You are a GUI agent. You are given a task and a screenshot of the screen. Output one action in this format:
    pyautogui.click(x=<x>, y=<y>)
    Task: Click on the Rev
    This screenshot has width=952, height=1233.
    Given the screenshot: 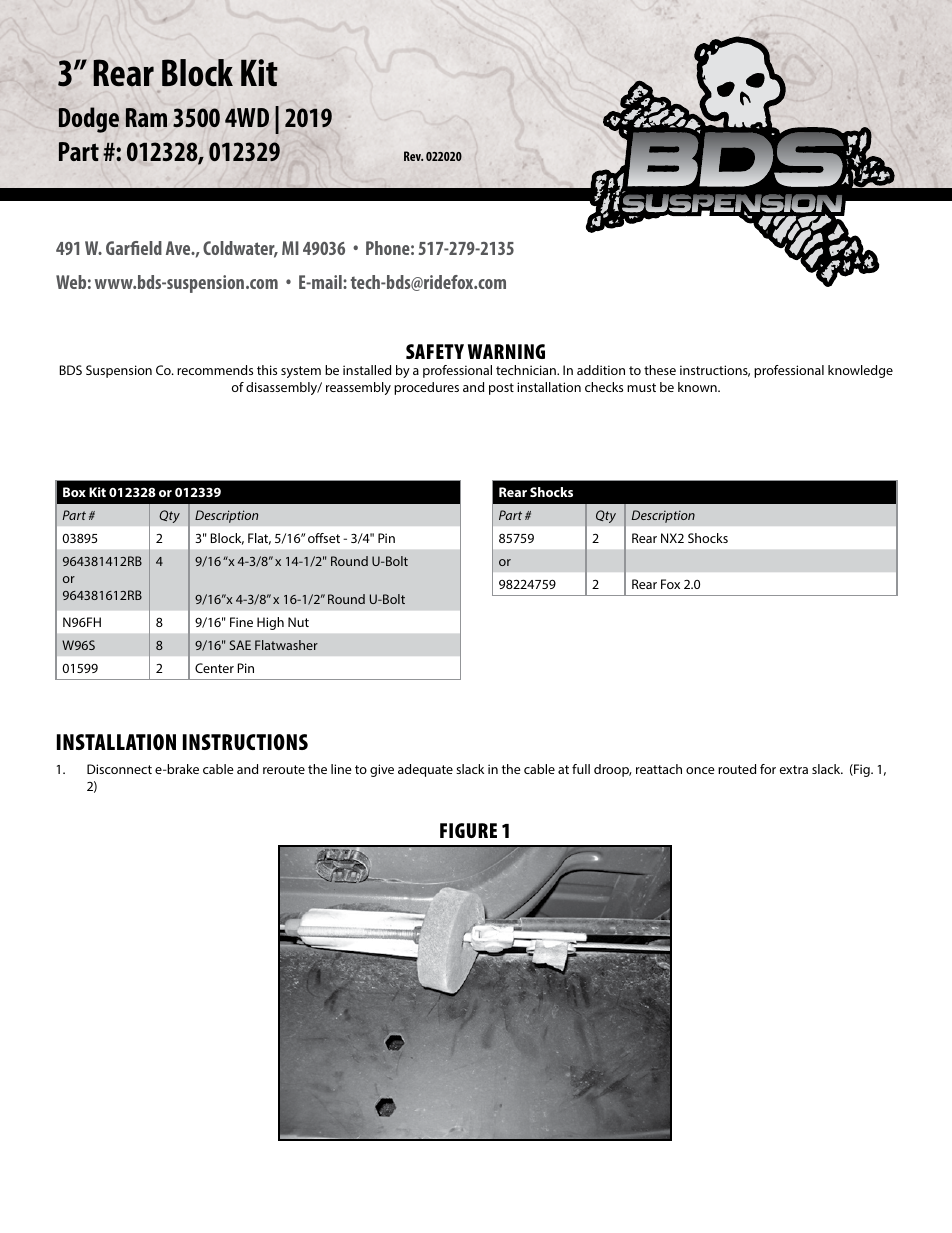 What is the action you would take?
    pyautogui.click(x=413, y=156)
